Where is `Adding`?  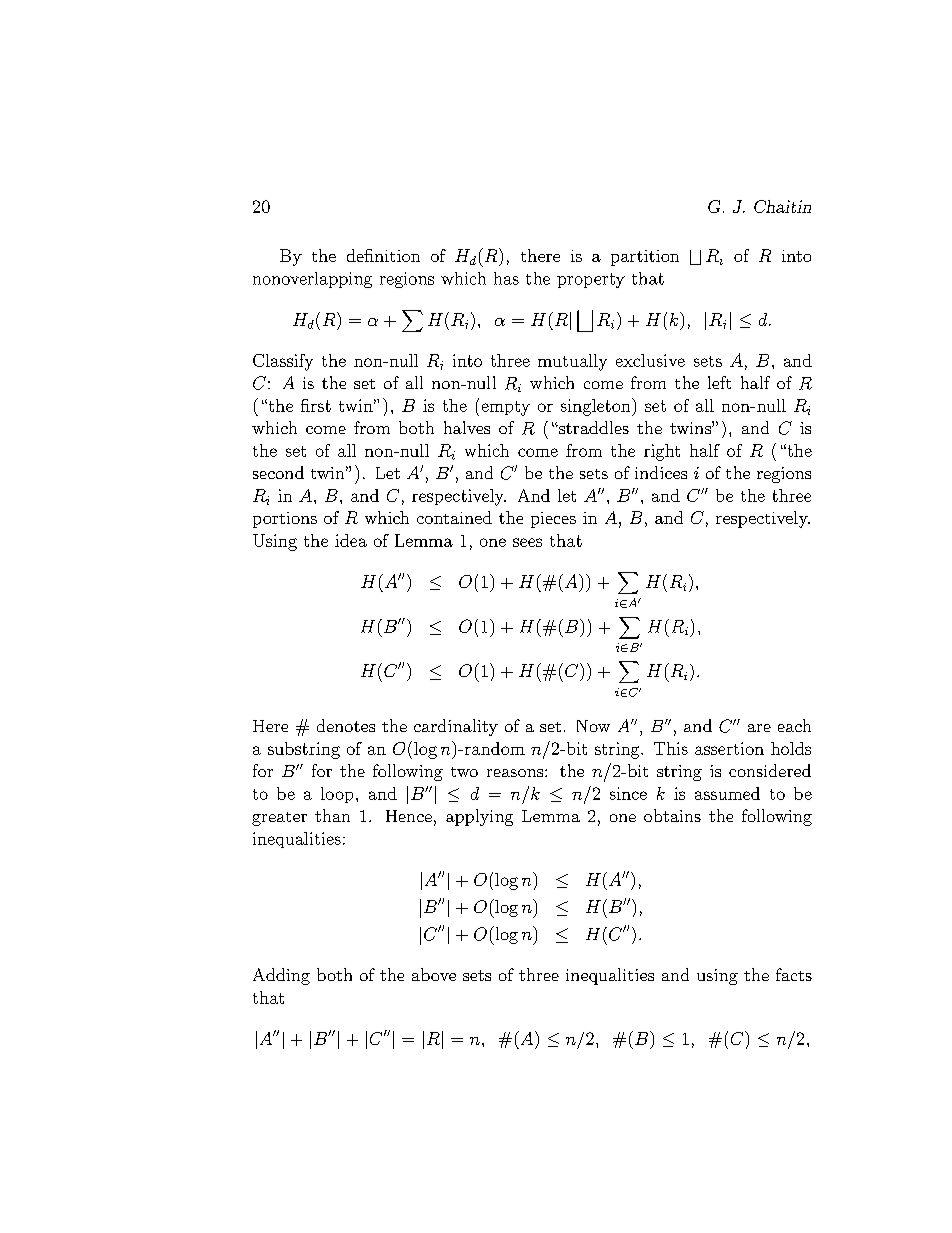
Adding is located at coordinates (281, 976).
